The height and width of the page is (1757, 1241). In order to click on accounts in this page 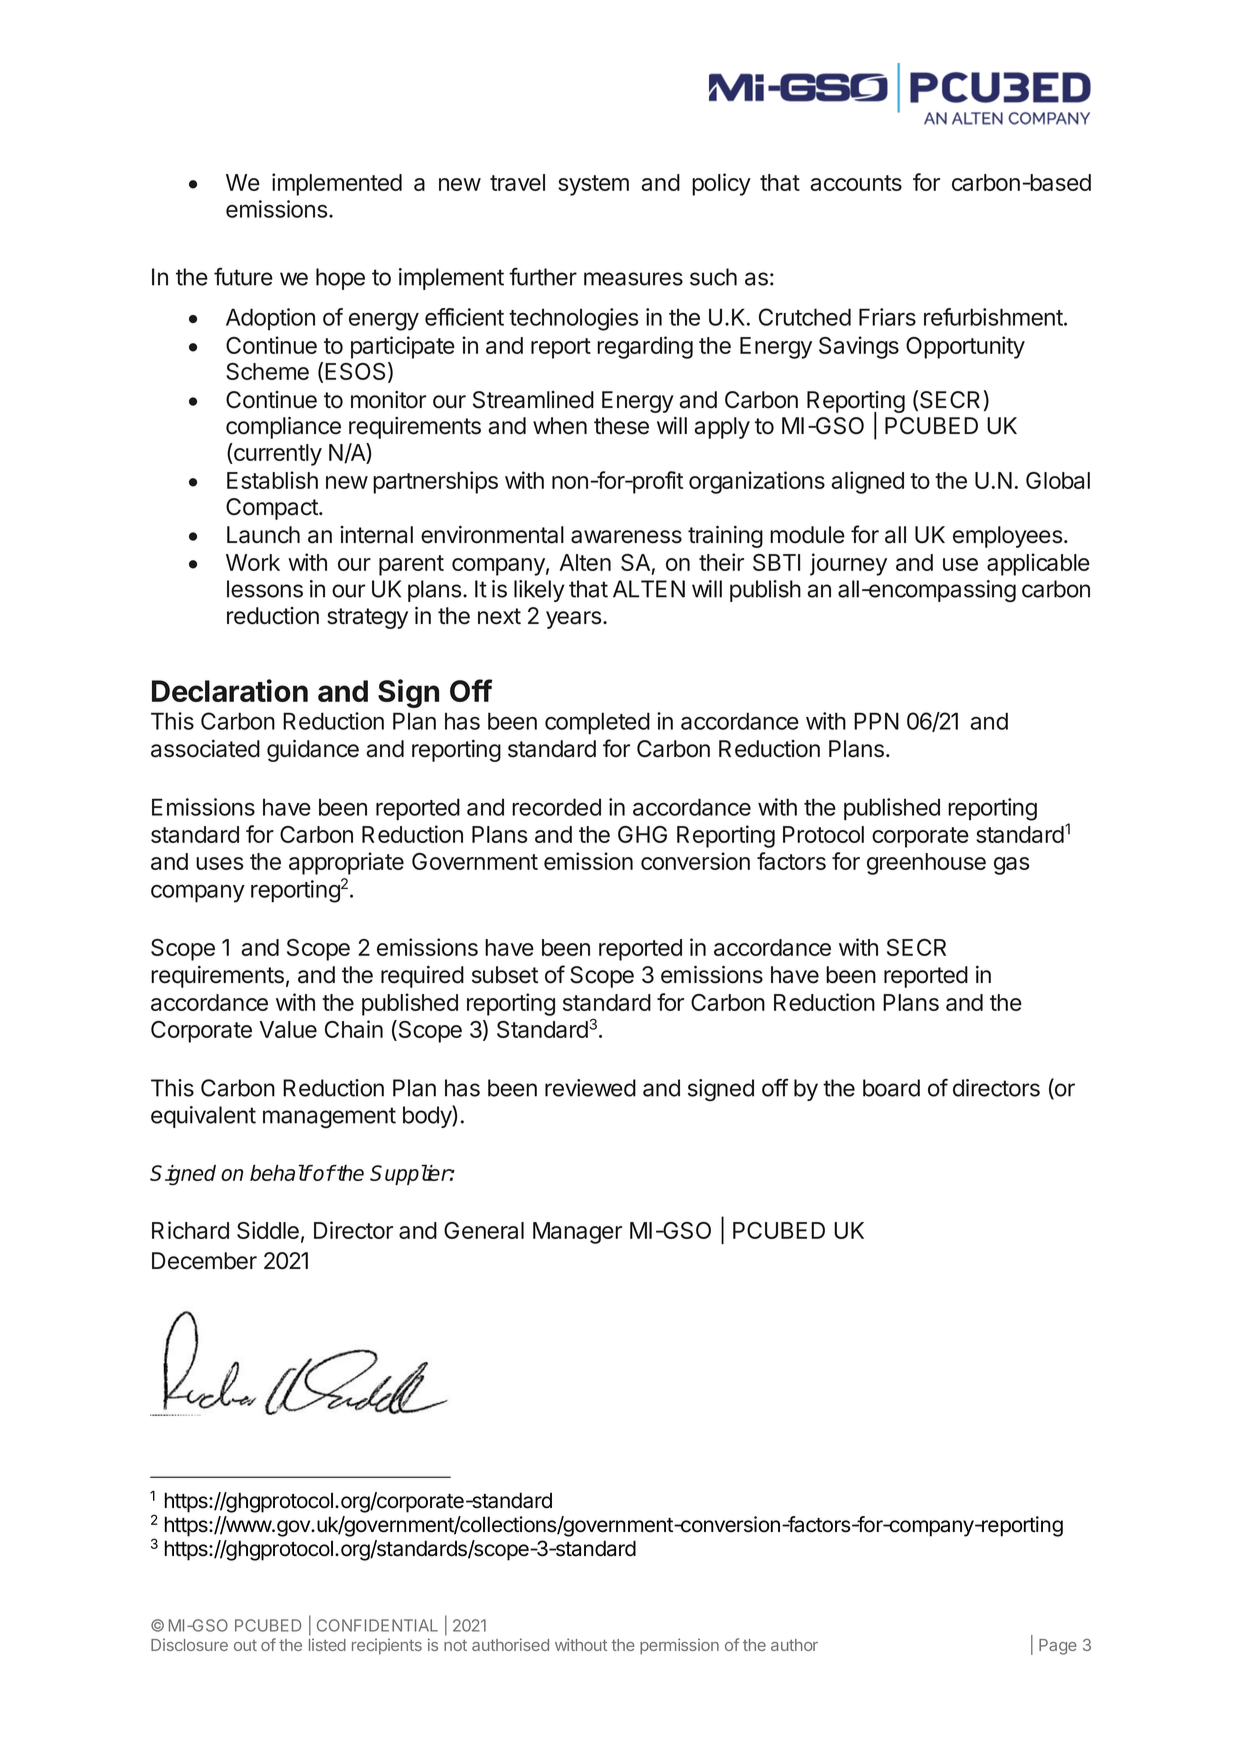, I will do `click(856, 183)`.
